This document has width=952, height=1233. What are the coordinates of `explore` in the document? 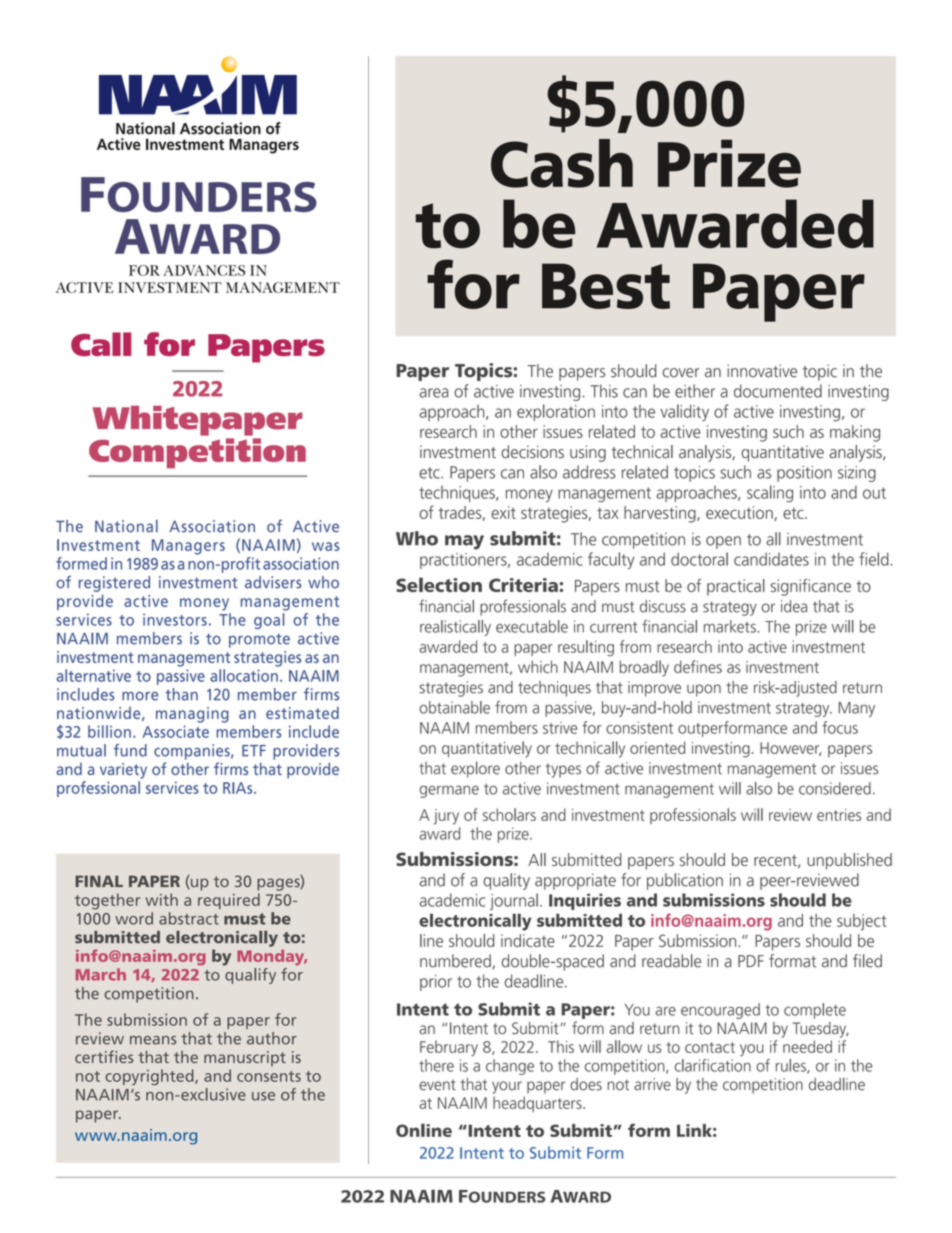 It's located at (475, 770).
